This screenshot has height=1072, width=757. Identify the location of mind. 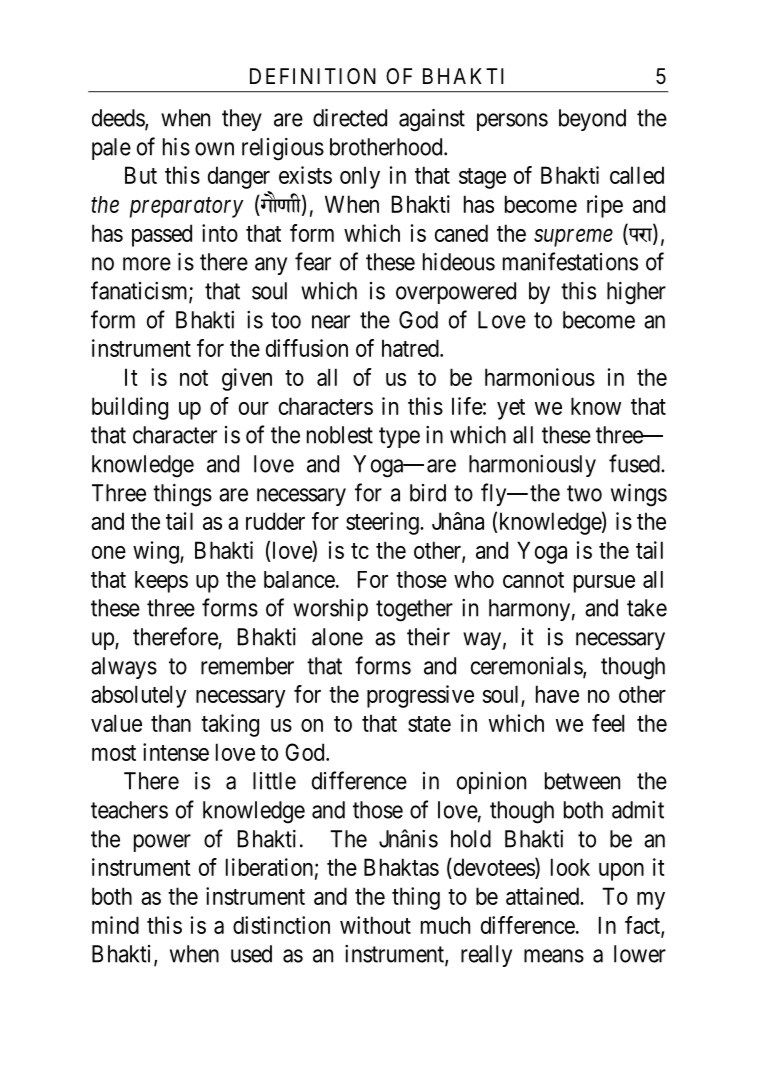
(115, 925).
